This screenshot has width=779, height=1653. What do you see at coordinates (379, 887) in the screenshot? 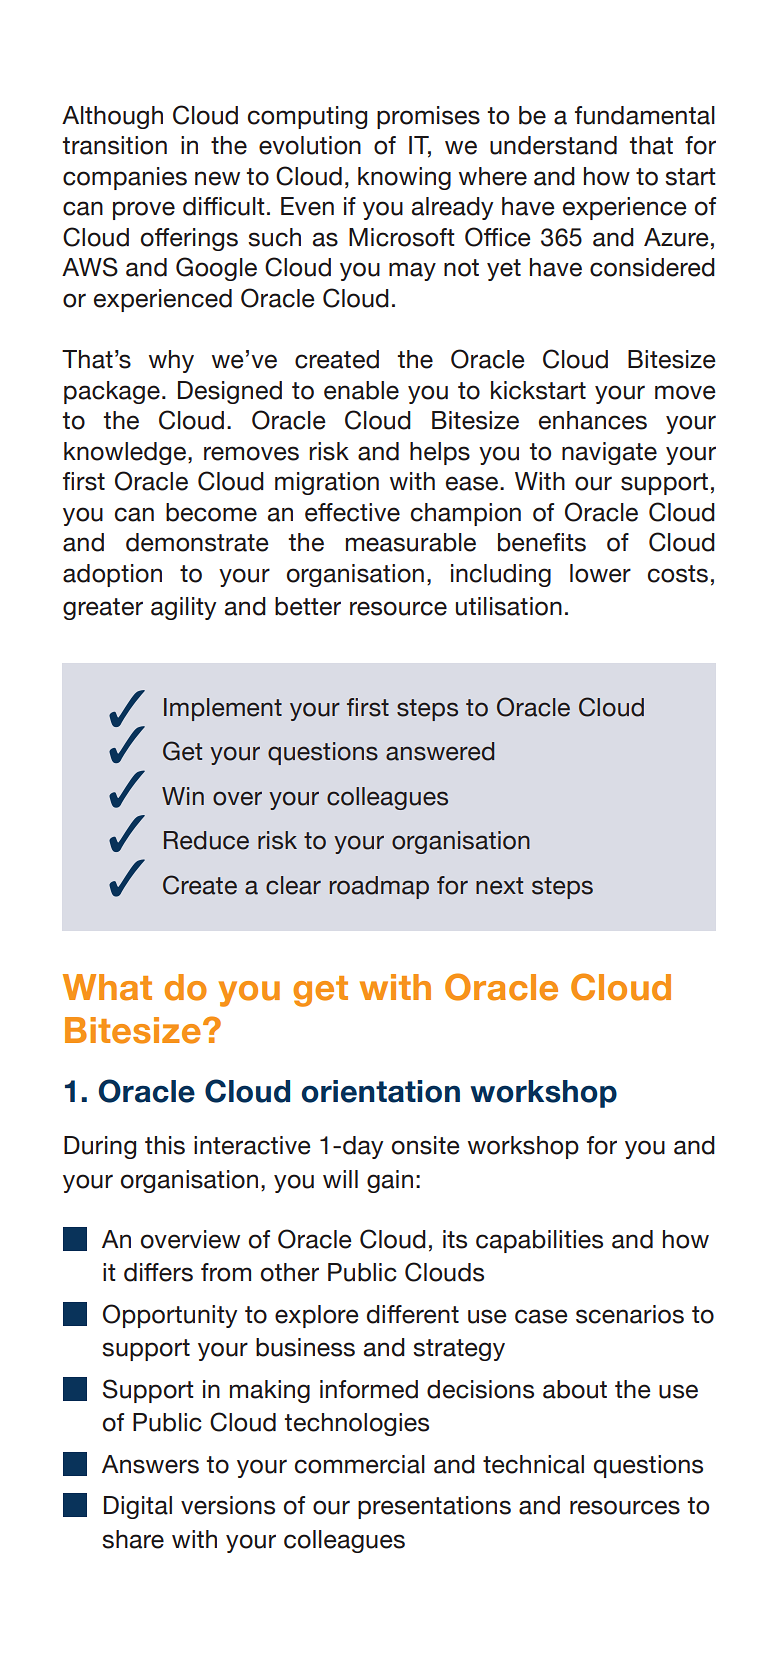
I see `roadmap` at bounding box center [379, 887].
